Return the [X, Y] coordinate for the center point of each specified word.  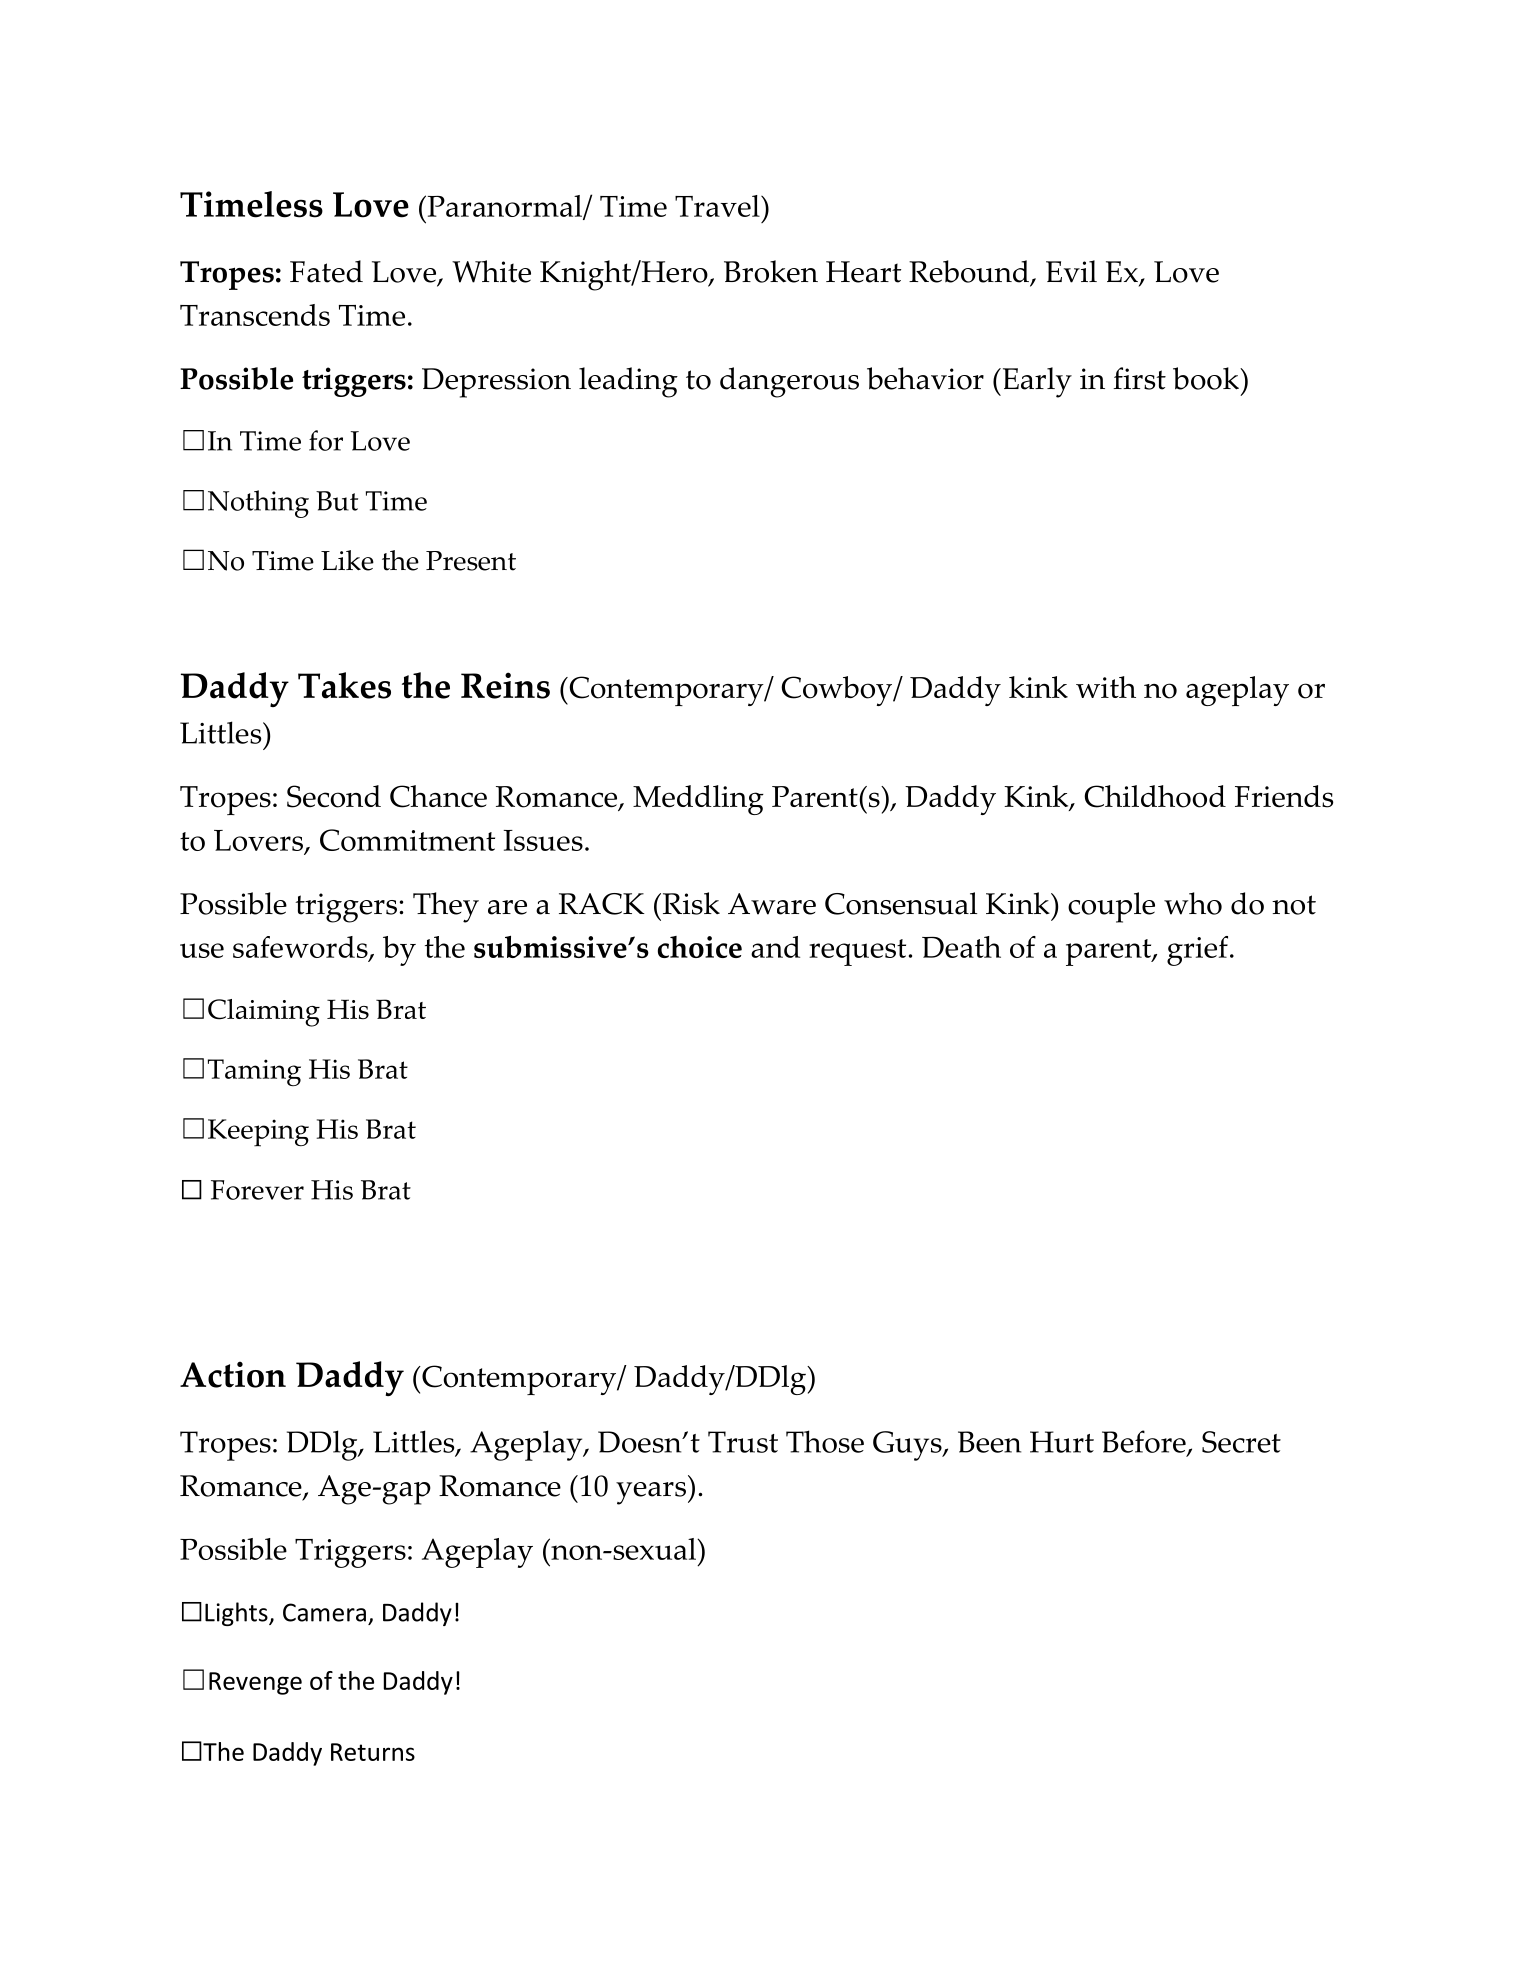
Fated [326, 271]
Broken [771, 271]
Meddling [698, 800]
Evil [1071, 271]
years [651, 1493]
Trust [743, 1442]
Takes [344, 685]
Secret [1241, 1442]
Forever [257, 1190]
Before [1145, 1443]
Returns [373, 1752]
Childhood [1155, 796]
